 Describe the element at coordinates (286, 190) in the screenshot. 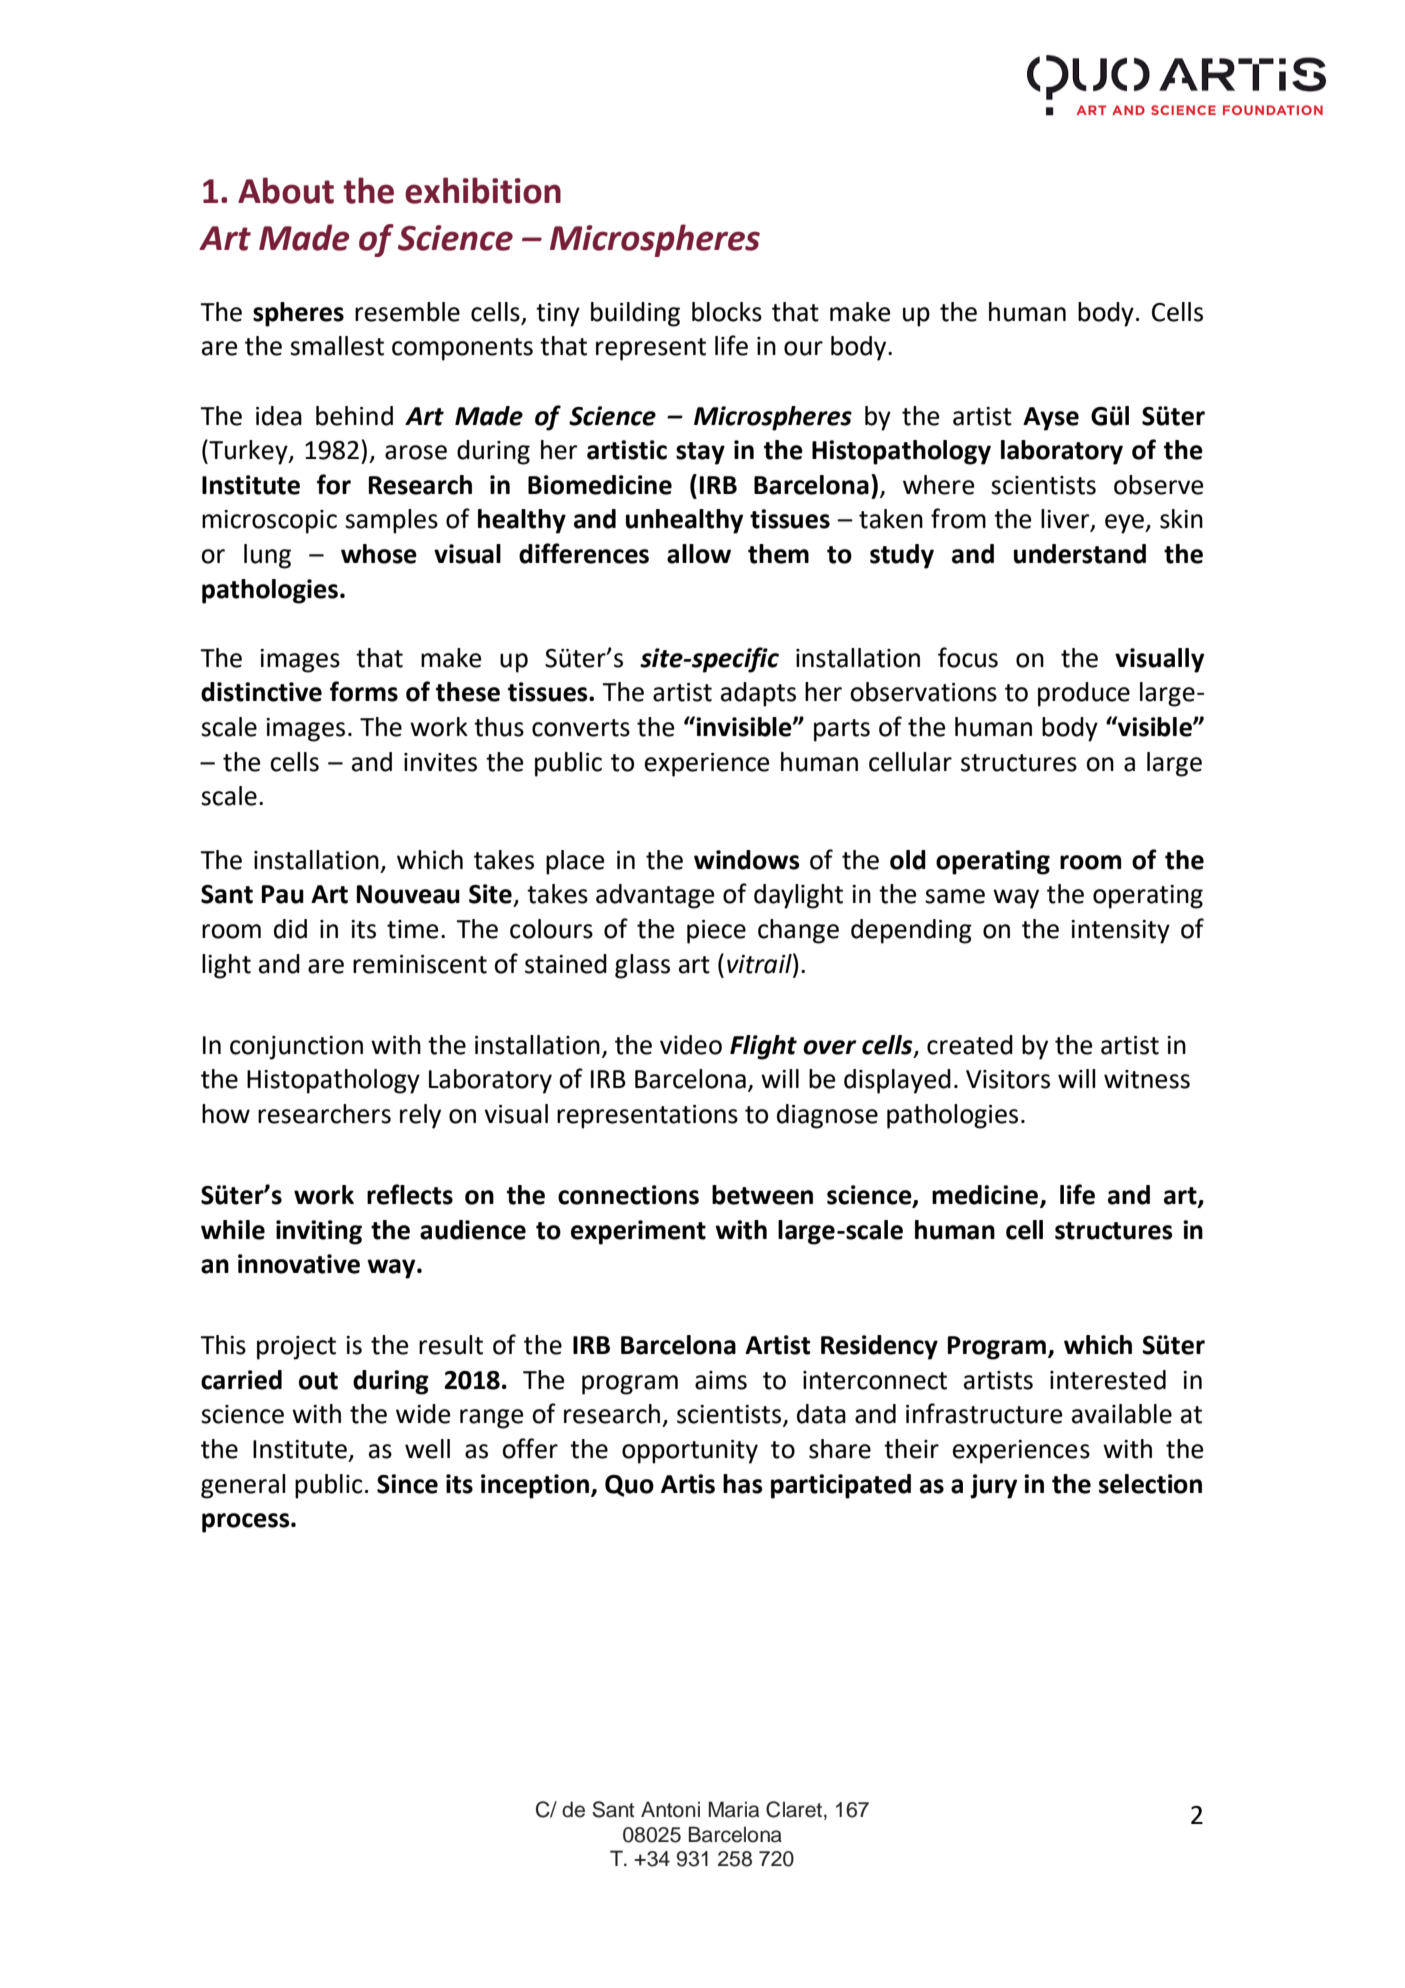

I see `About` at that location.
